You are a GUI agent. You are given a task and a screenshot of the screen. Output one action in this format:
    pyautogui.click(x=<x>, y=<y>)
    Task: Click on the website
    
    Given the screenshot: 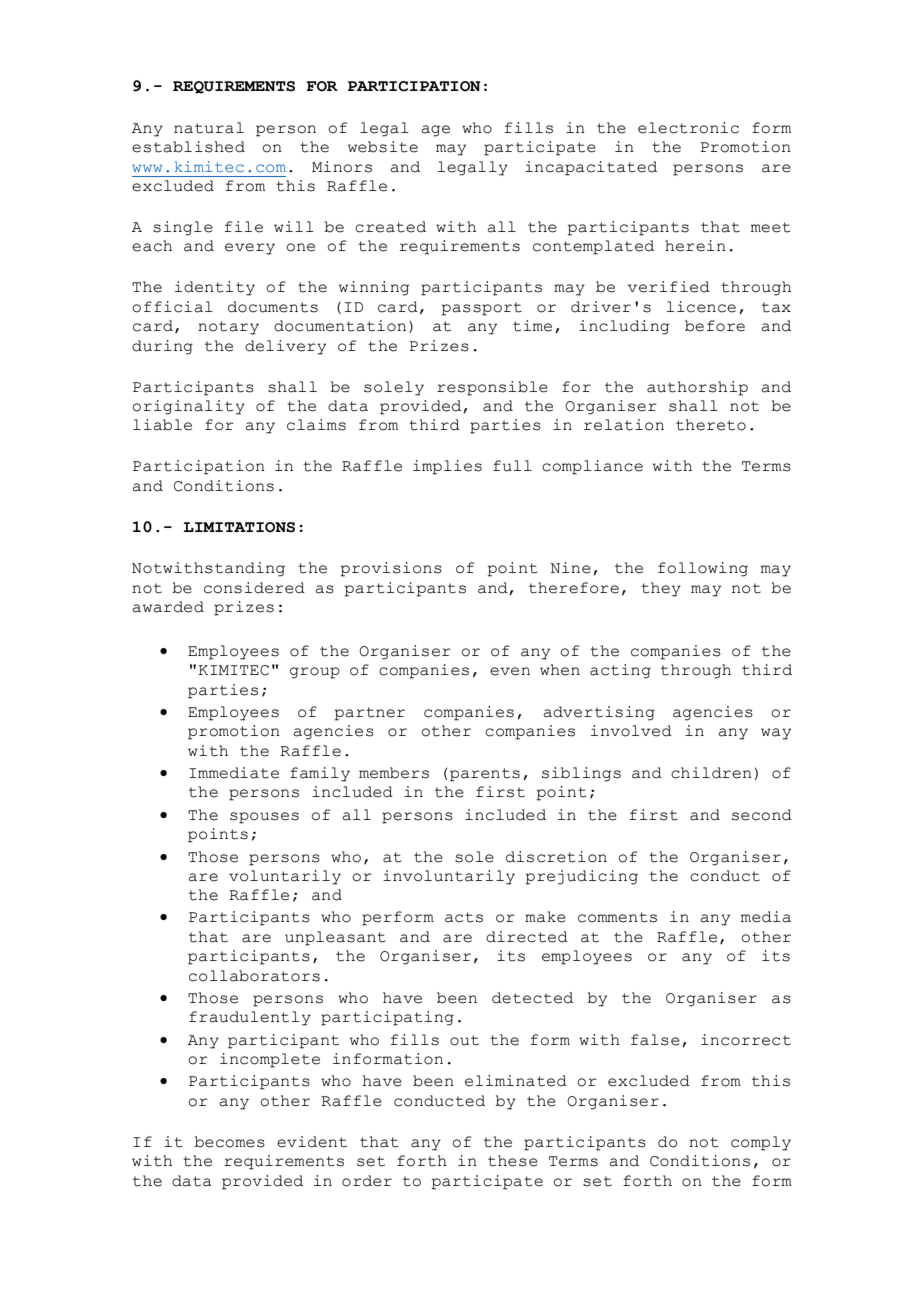 What is the action you would take?
    pyautogui.click(x=383, y=147)
